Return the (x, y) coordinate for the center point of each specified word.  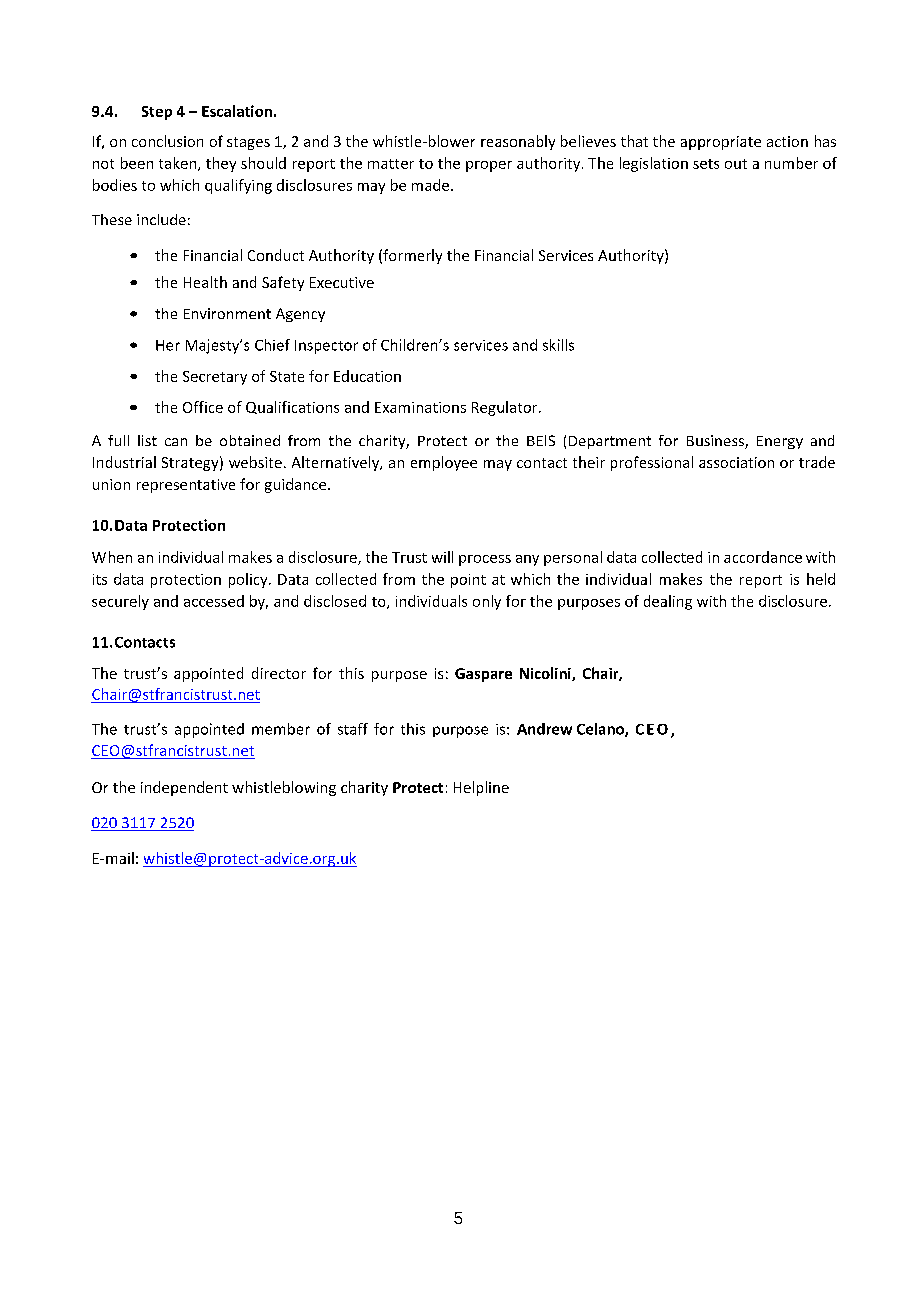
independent (184, 788)
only (487, 602)
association (736, 462)
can (176, 442)
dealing (668, 602)
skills (558, 345)
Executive (342, 282)
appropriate (721, 143)
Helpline (481, 788)
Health (205, 282)
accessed (214, 601)
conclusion (167, 141)
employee (444, 463)
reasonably (518, 142)
